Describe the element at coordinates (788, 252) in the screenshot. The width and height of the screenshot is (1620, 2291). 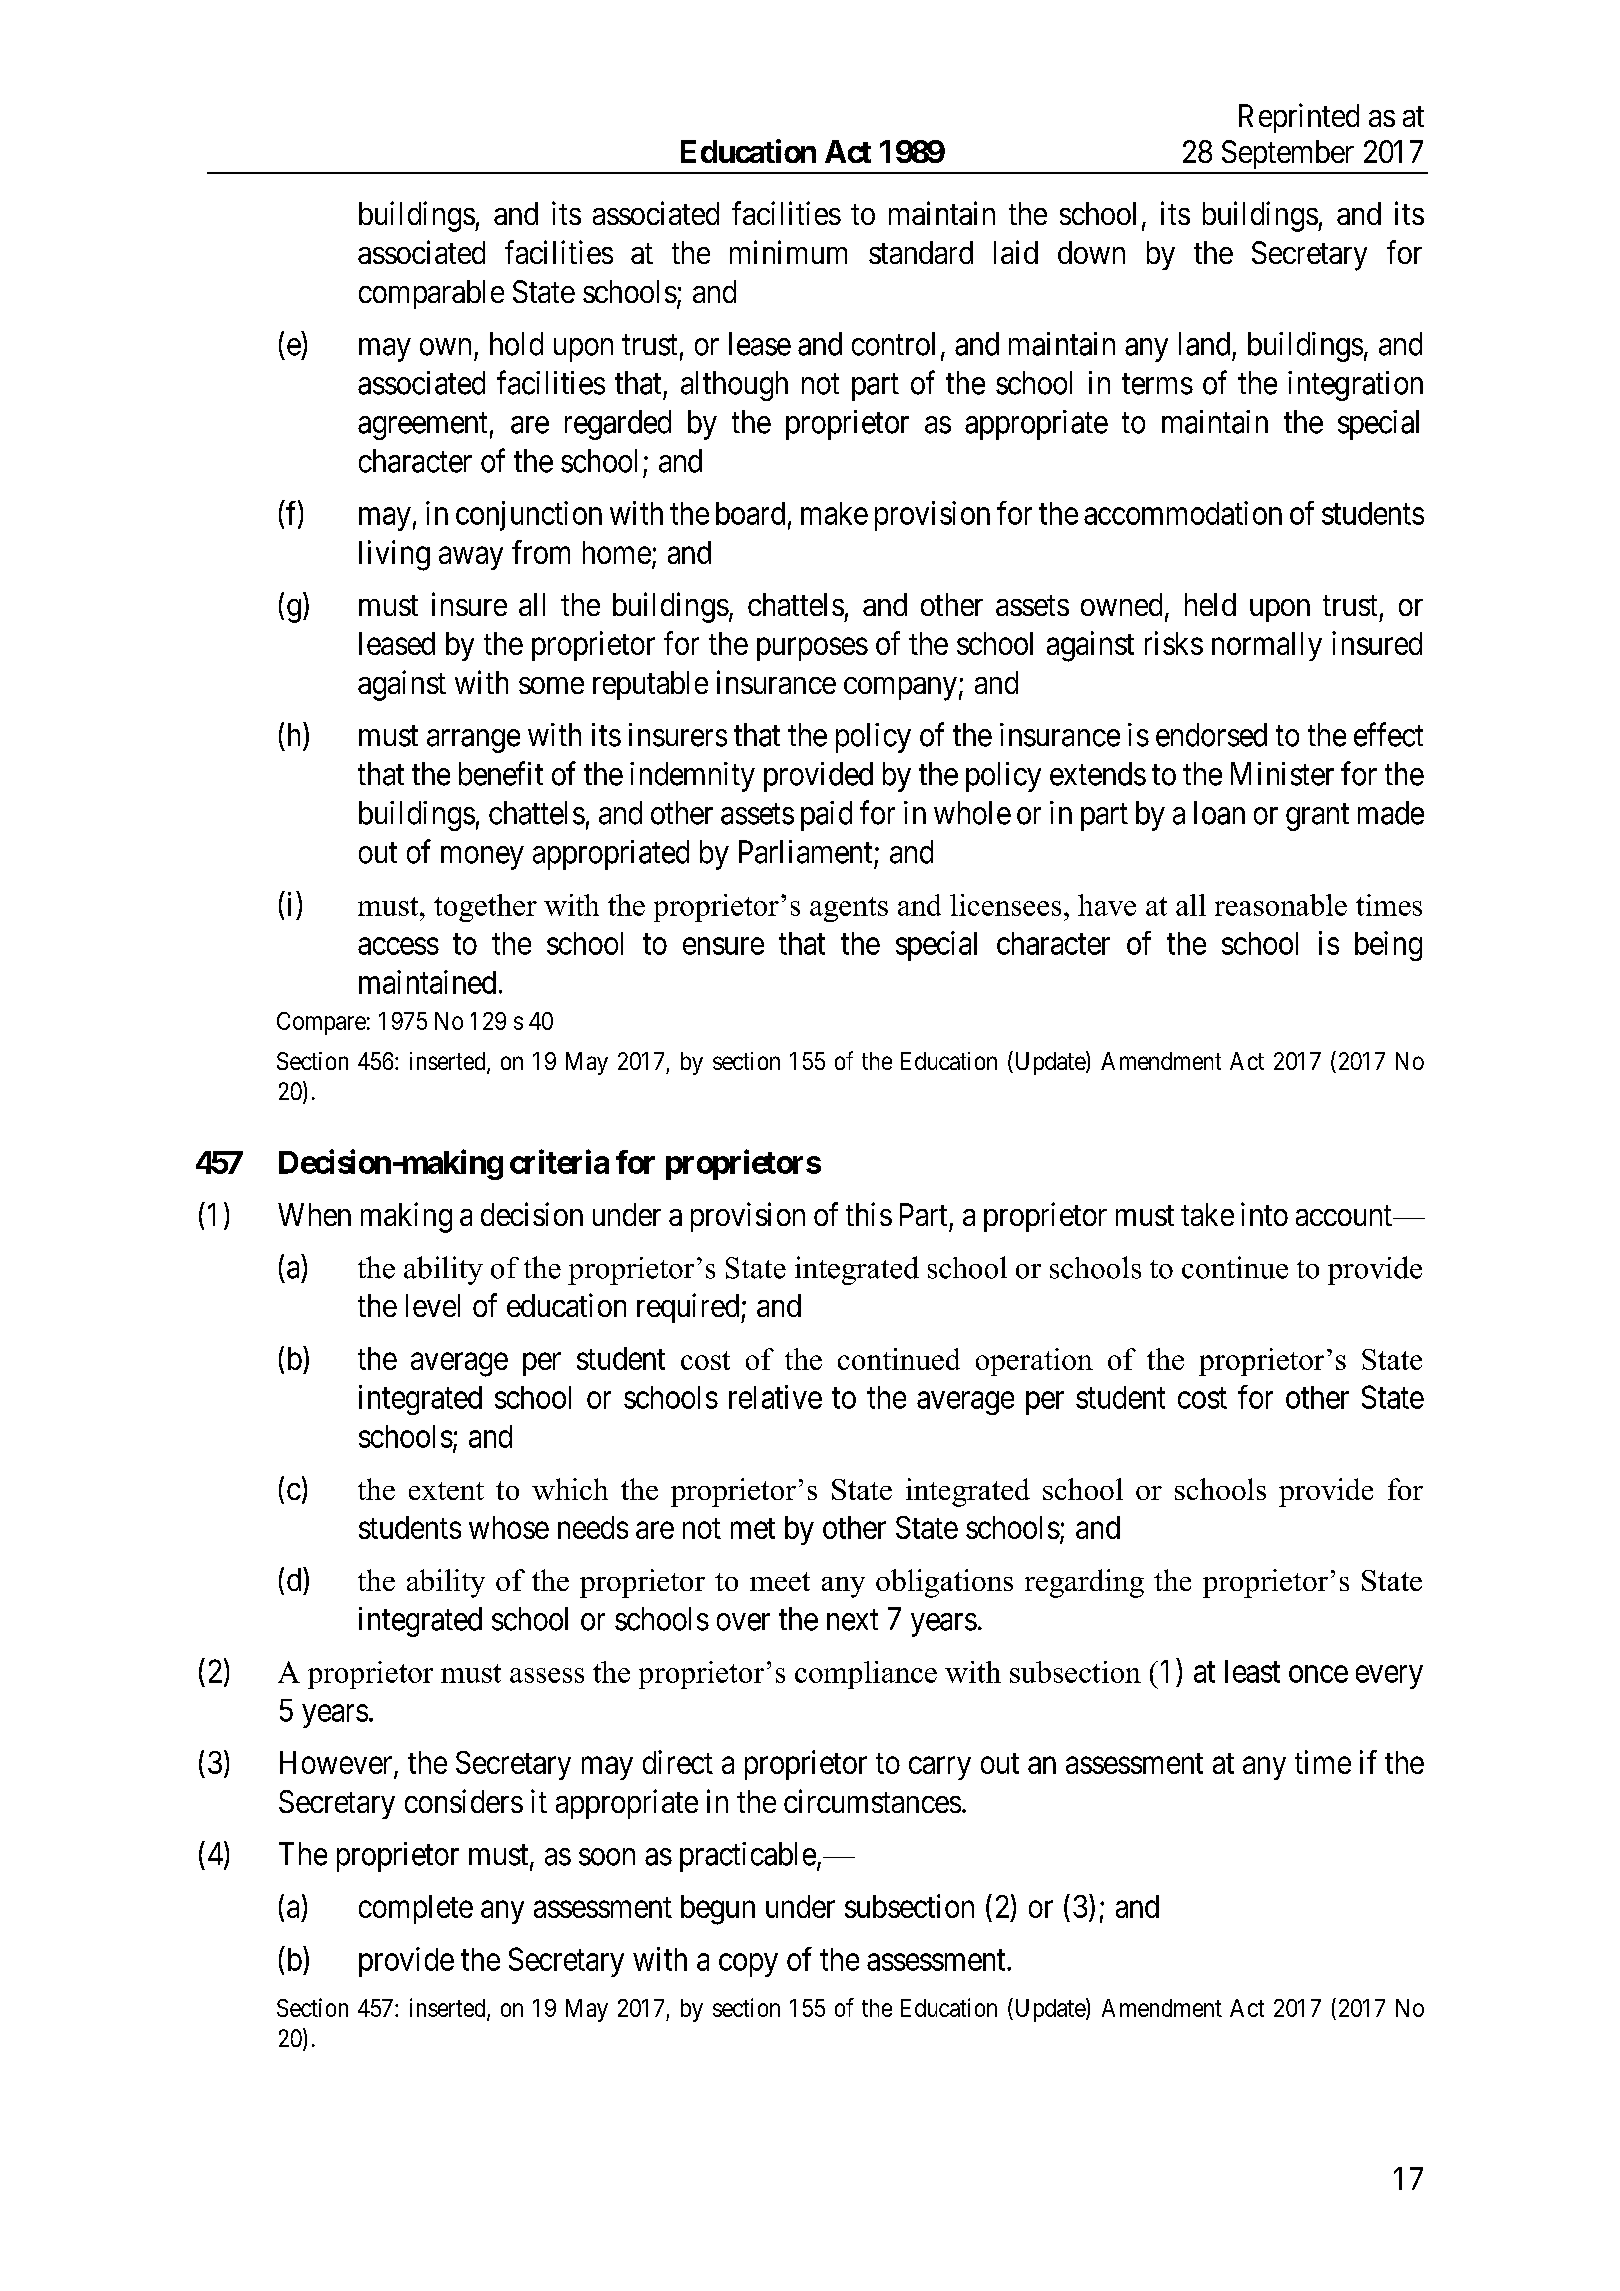
I see `minimum` at that location.
